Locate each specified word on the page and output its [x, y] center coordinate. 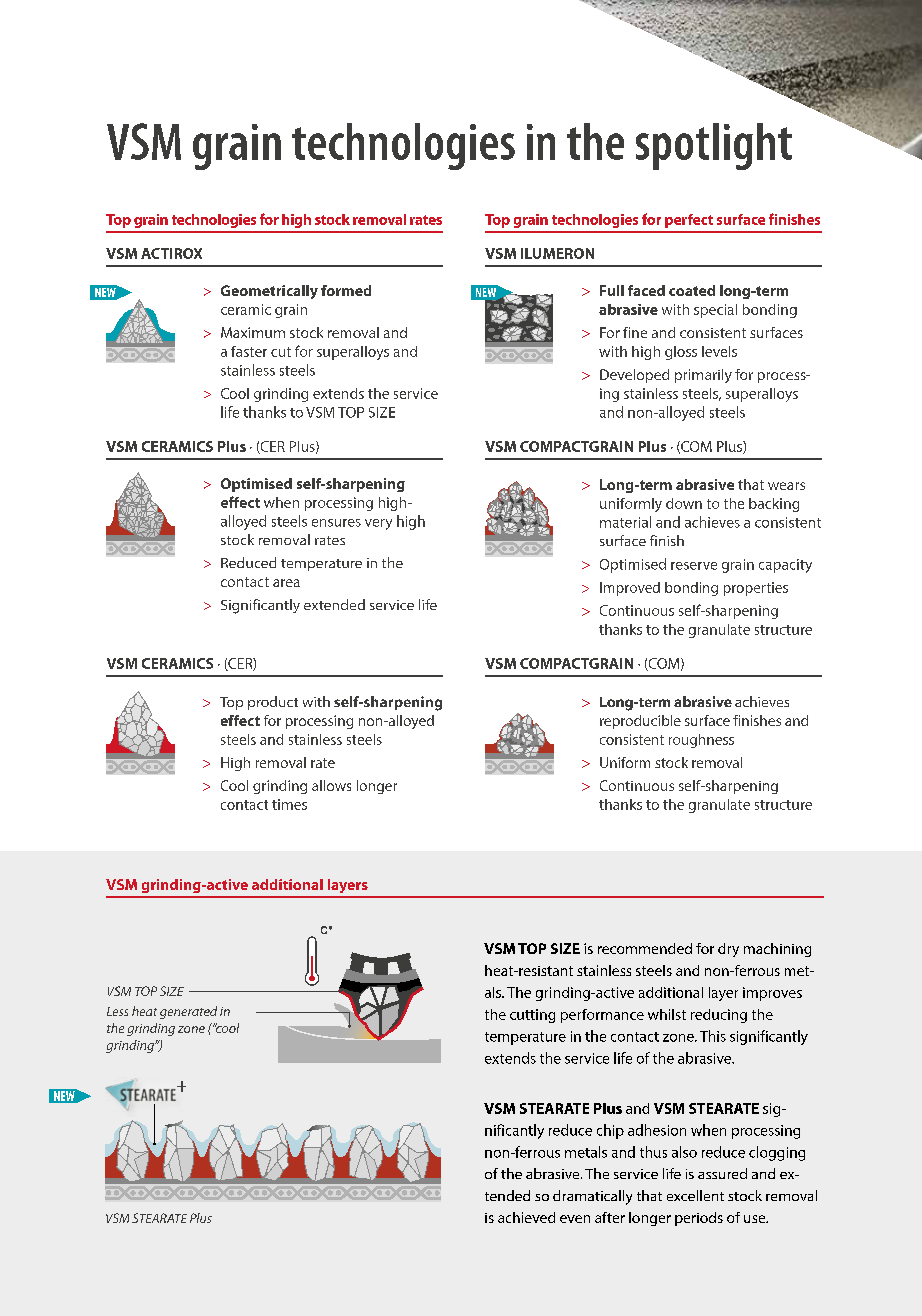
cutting [532, 1016]
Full [612, 290]
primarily [703, 376]
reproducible [640, 722]
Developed [634, 376]
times [289, 804]
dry [728, 950]
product [273, 703]
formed [346, 290]
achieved [526, 1217]
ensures [336, 523]
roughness [701, 741]
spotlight [714, 146]
